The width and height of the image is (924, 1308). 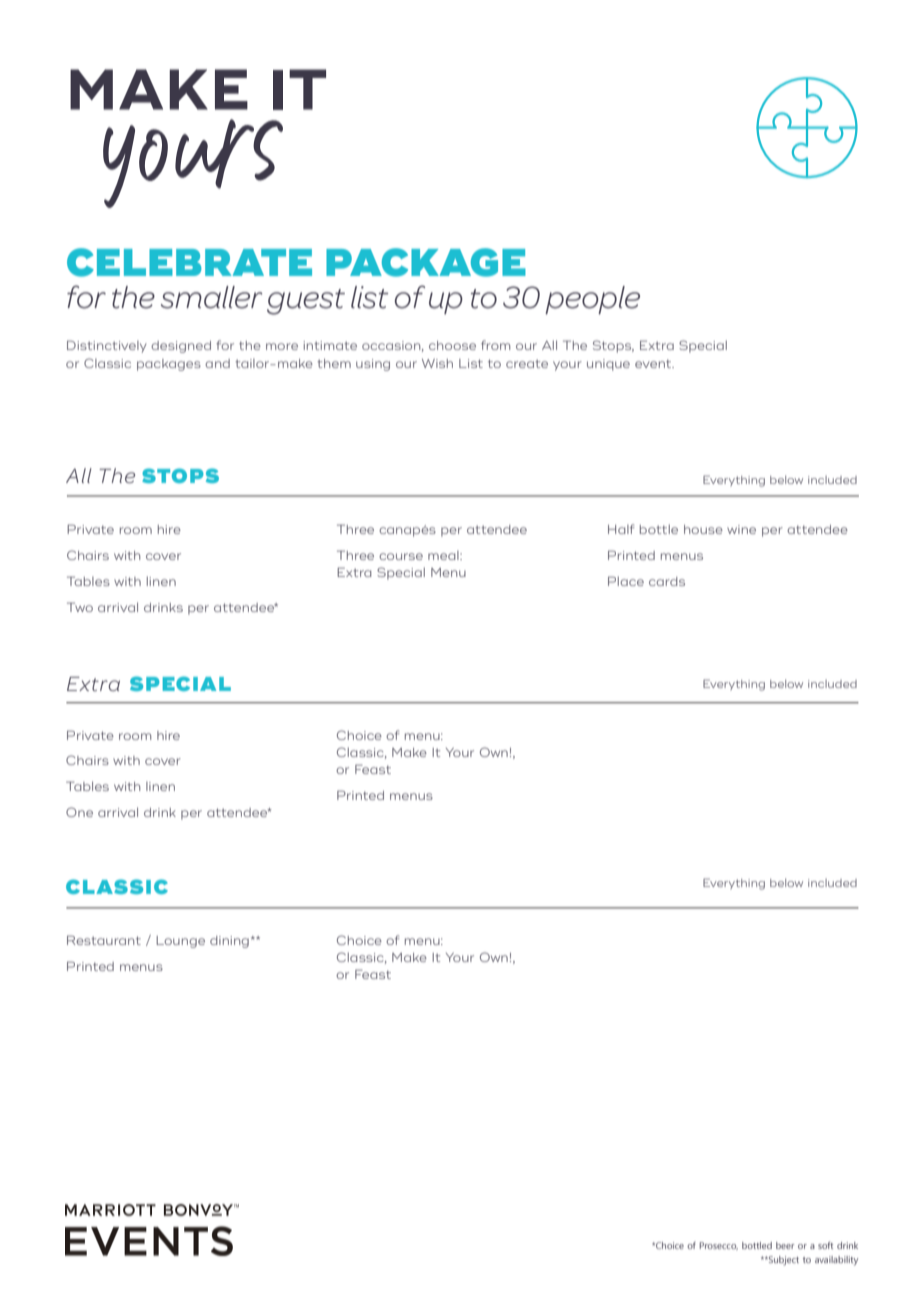 What do you see at coordinates (785, 1245) in the image?
I see `beer` at bounding box center [785, 1245].
